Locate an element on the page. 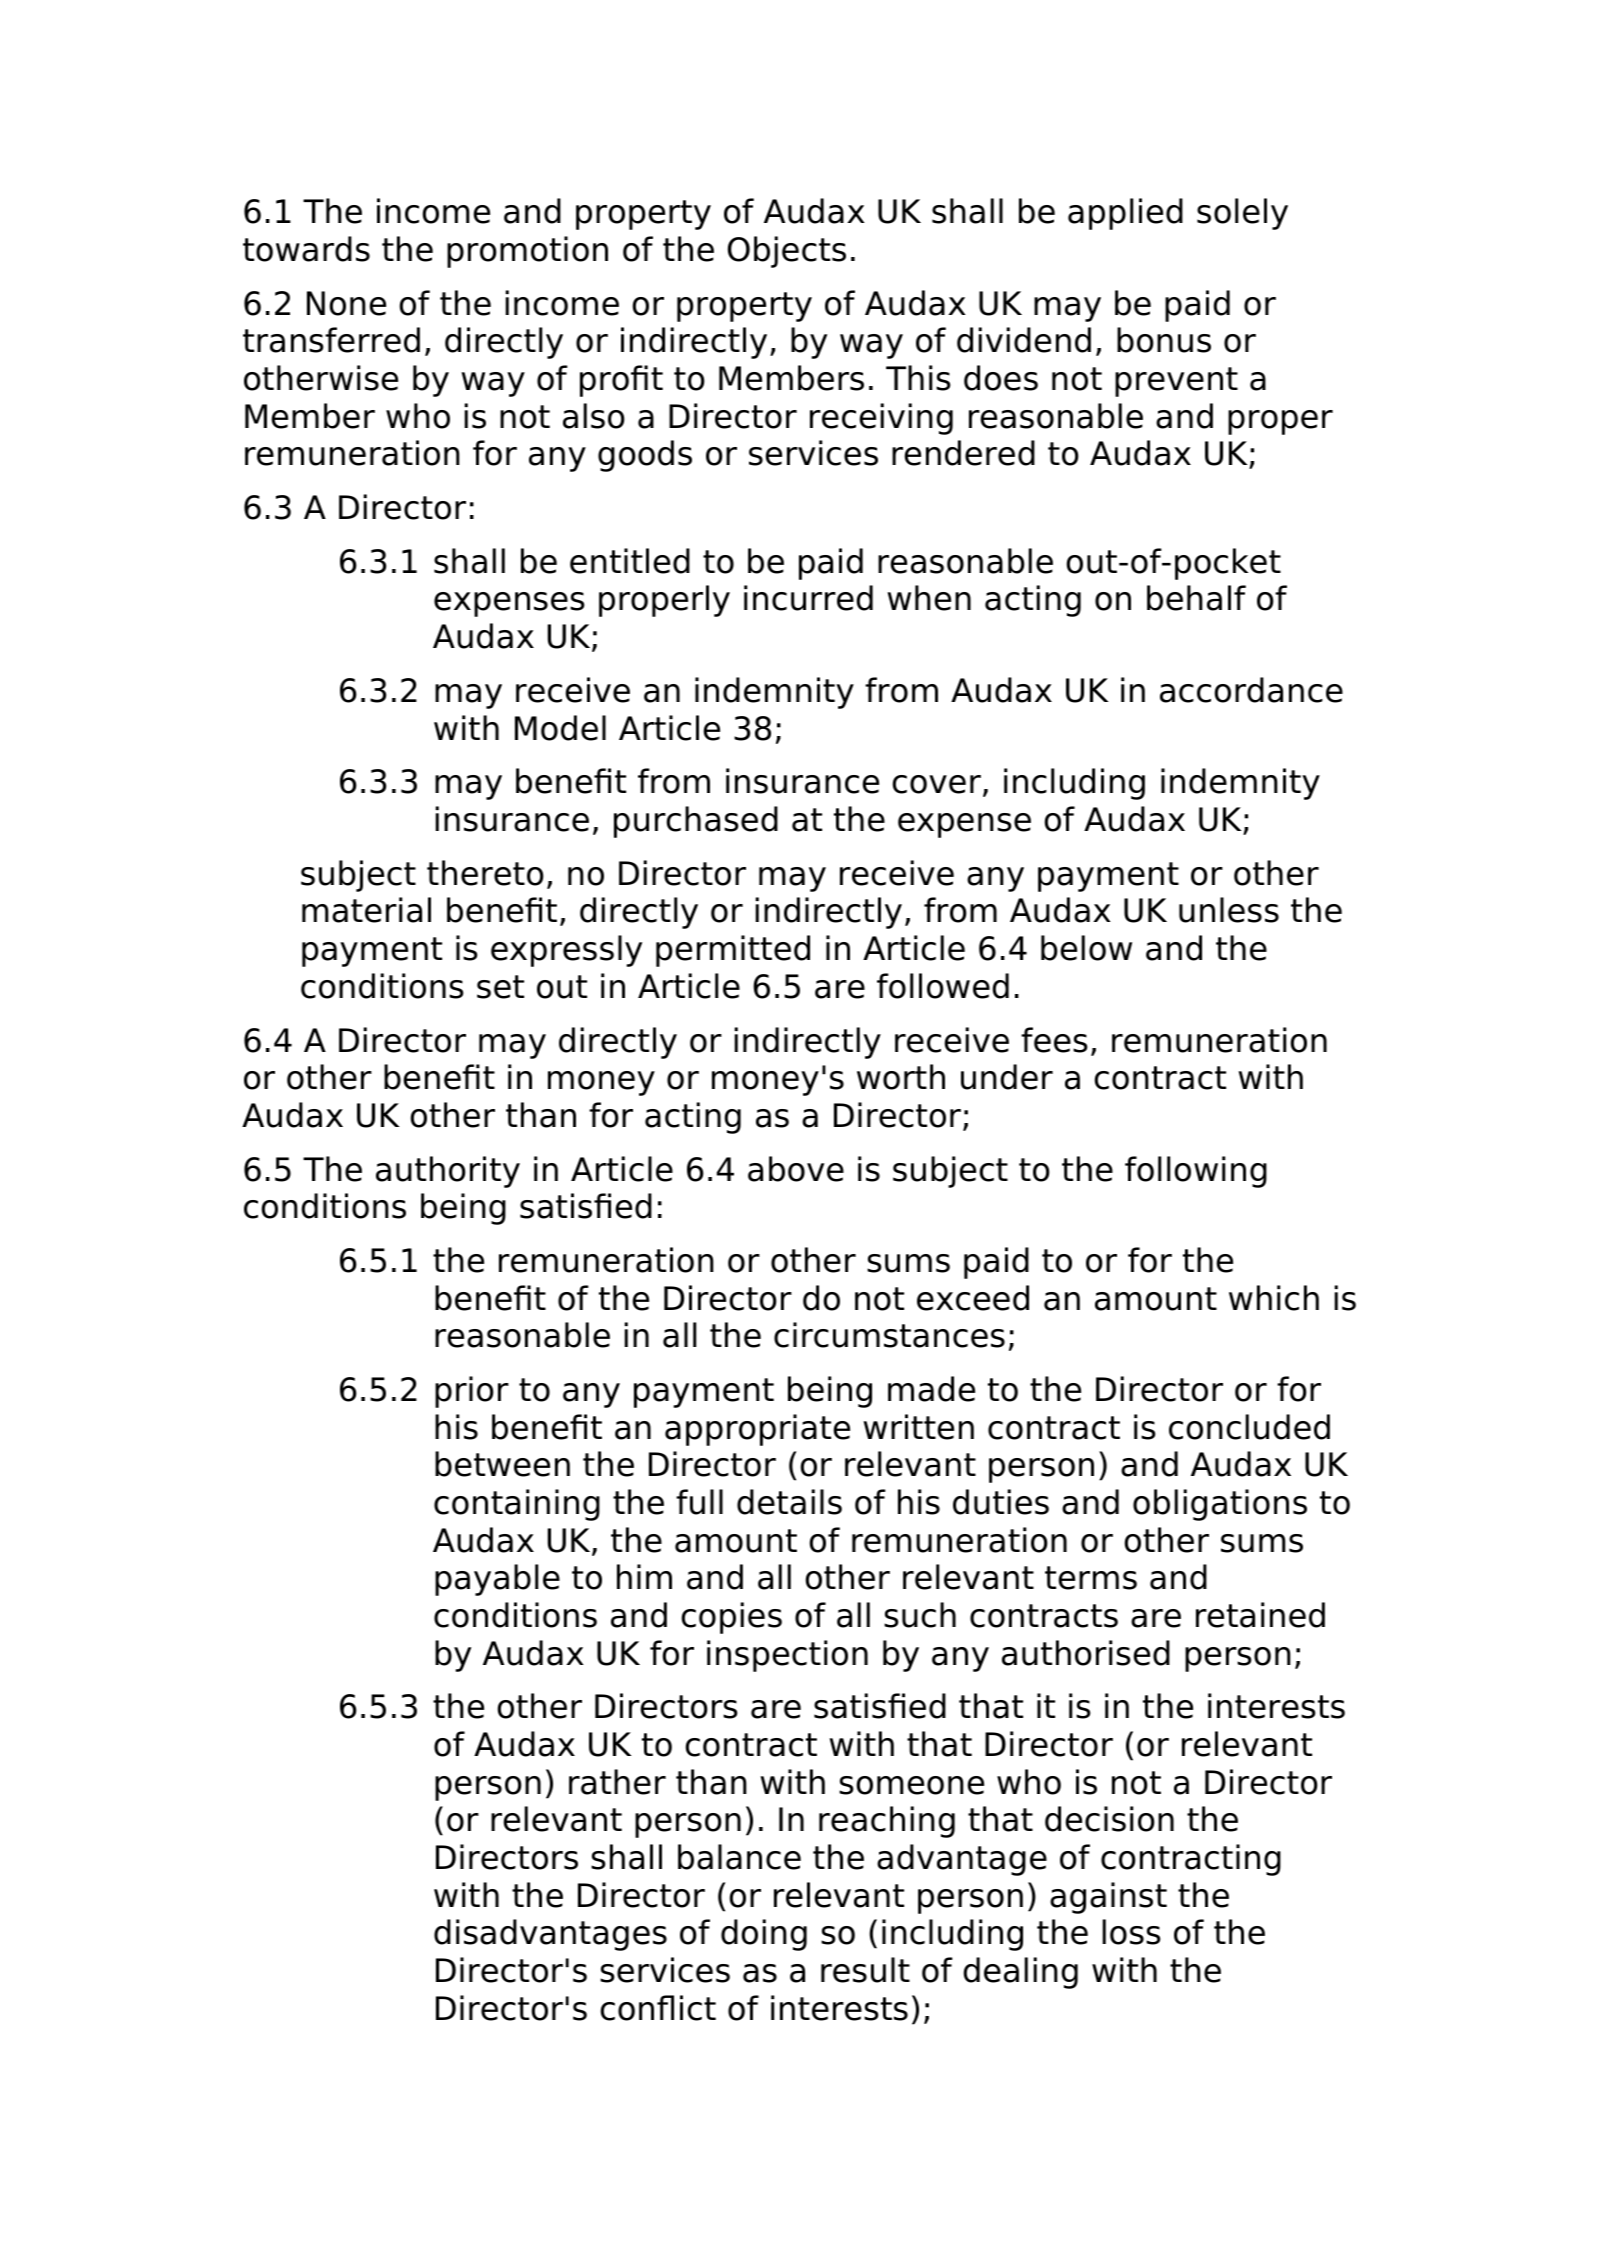 This document has width=1601, height=2264. conflict is located at coordinates (658, 2008).
